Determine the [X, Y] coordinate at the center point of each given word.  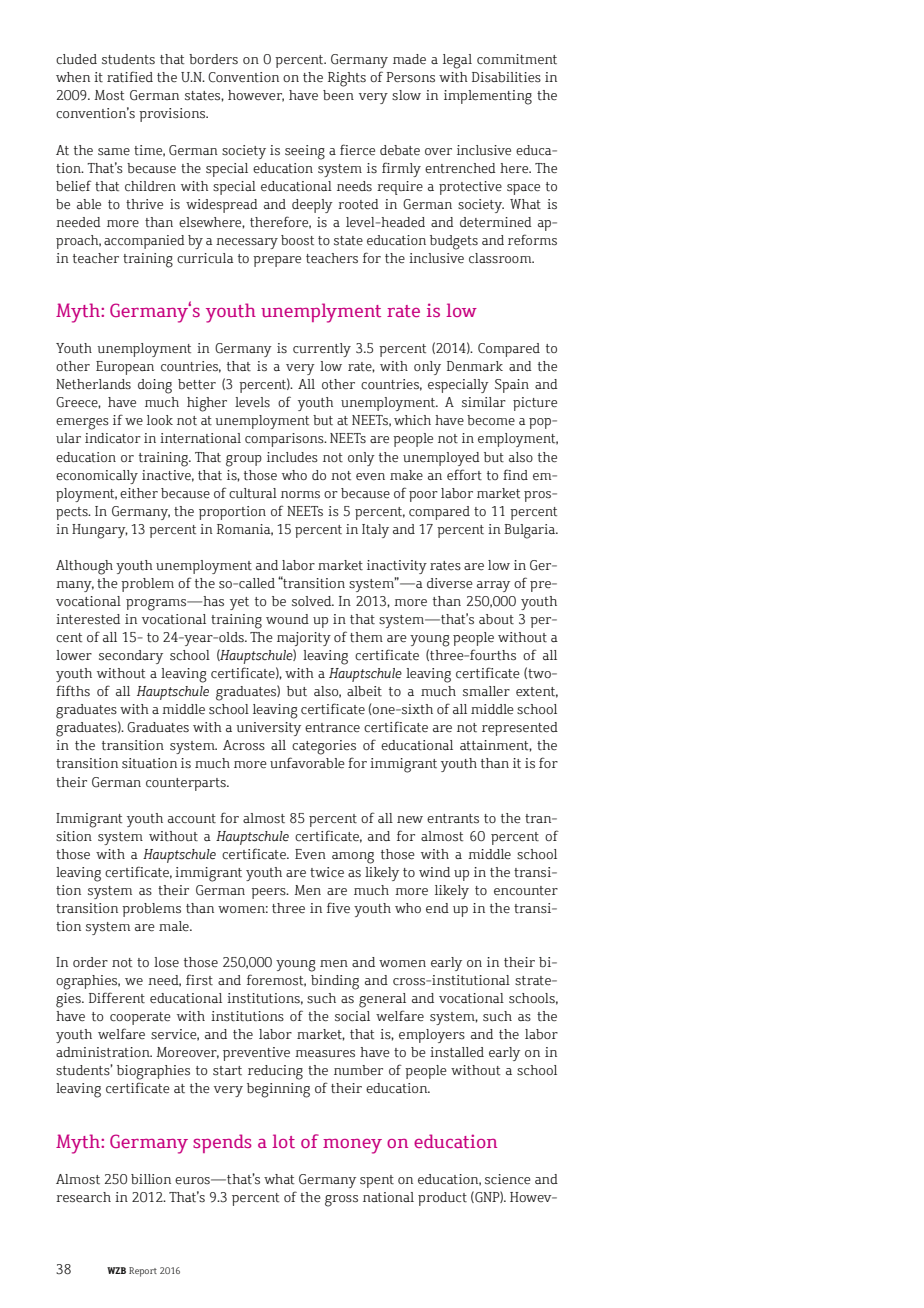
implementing [488, 97]
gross [341, 1201]
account [192, 819]
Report [143, 1272]
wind [434, 872]
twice [327, 872]
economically [97, 477]
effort [464, 475]
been [338, 95]
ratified [130, 77]
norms [300, 495]
